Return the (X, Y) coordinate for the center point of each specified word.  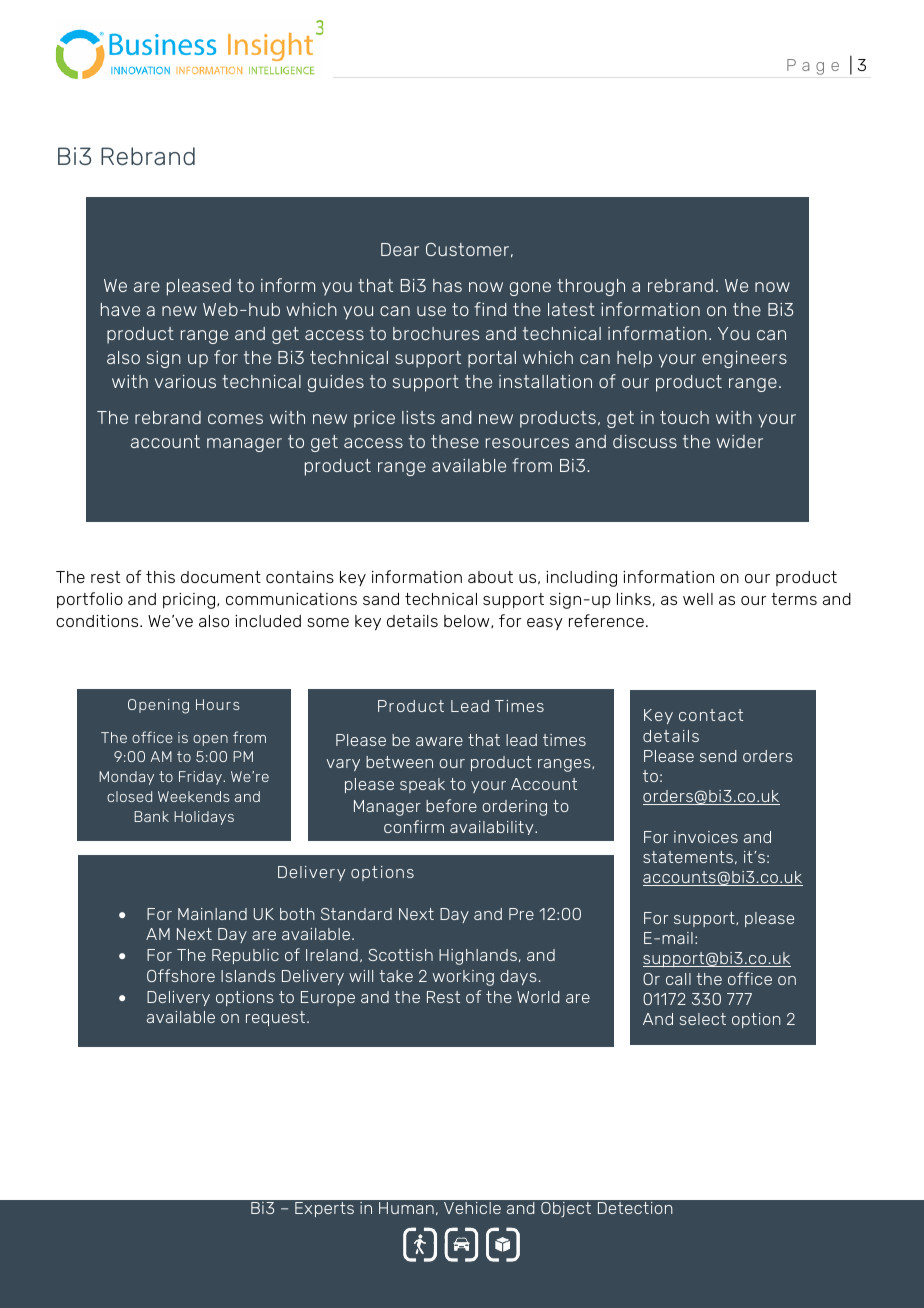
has (447, 285)
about (490, 577)
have (120, 309)
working (463, 978)
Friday (201, 778)
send (718, 756)
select (702, 1019)
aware (439, 741)
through (591, 287)
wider (740, 441)
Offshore (181, 975)
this (160, 577)
